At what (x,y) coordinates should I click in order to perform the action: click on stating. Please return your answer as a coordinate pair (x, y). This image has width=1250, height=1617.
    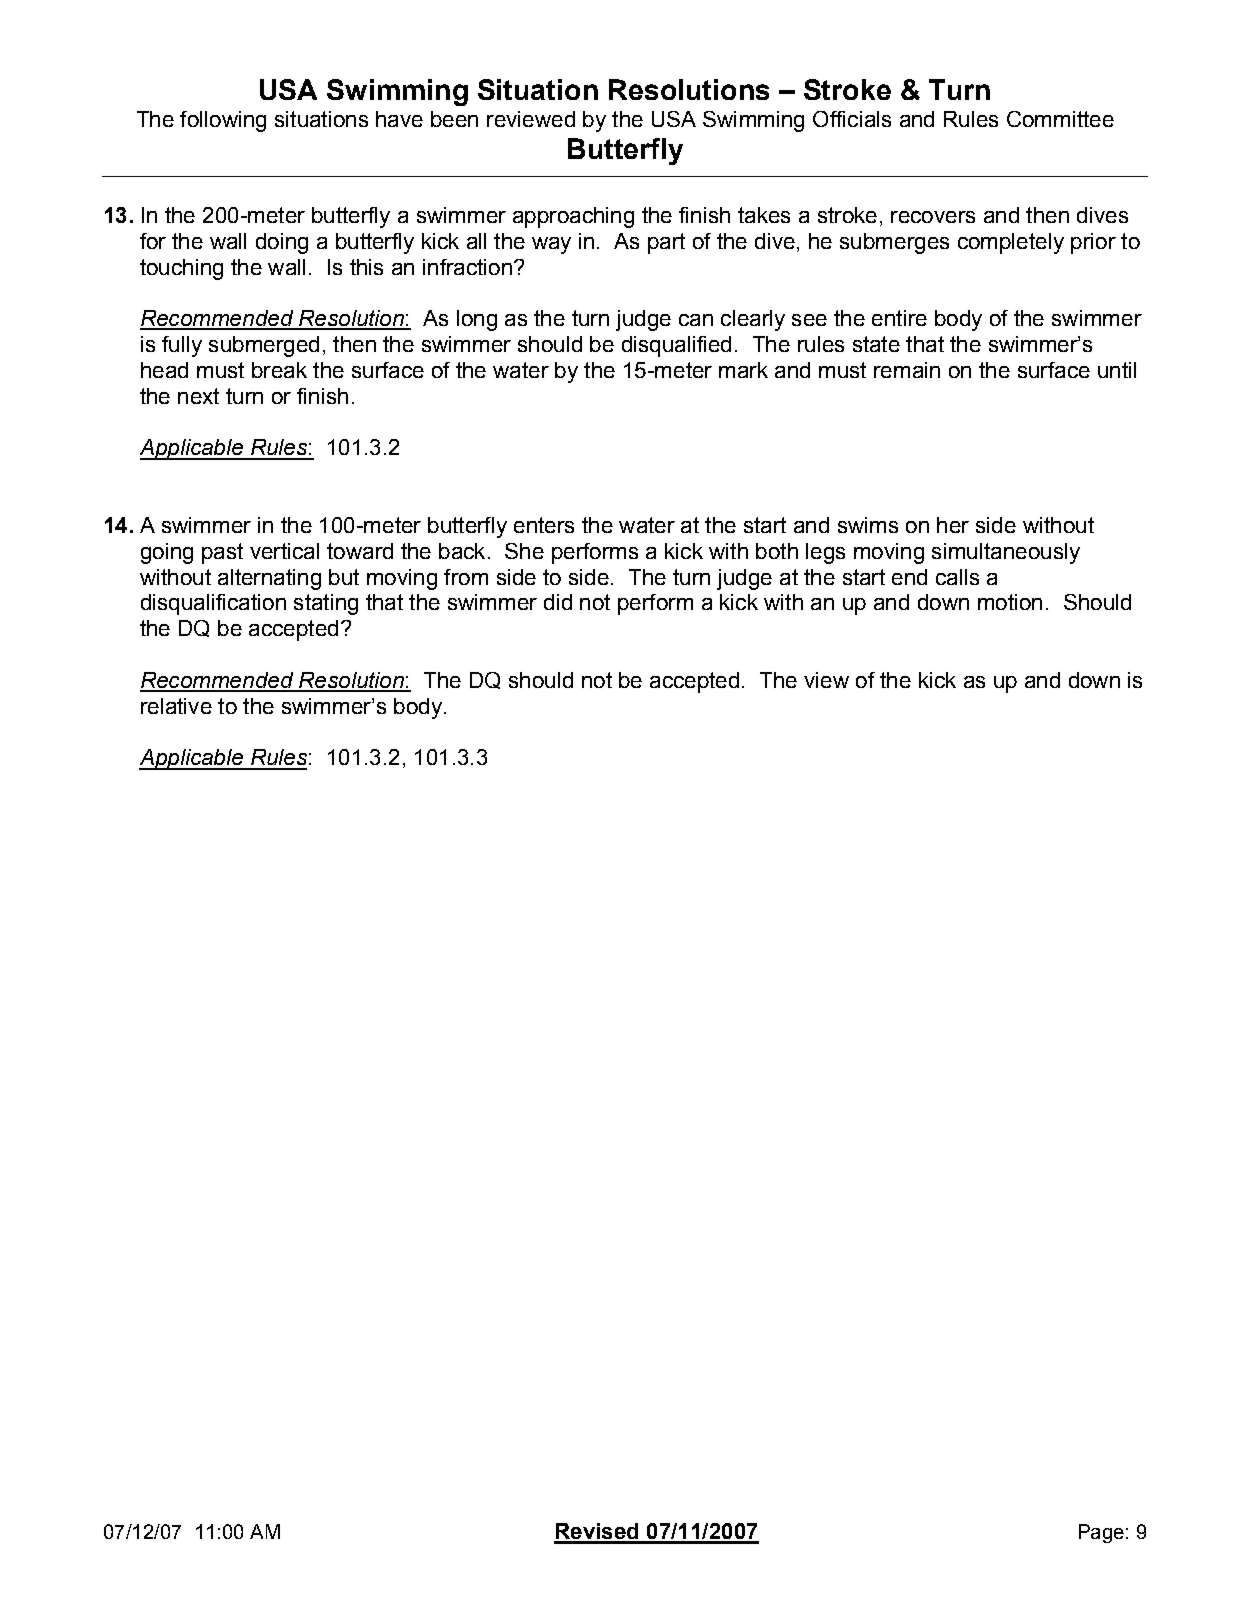
    Looking at the image, I should click on (326, 604).
